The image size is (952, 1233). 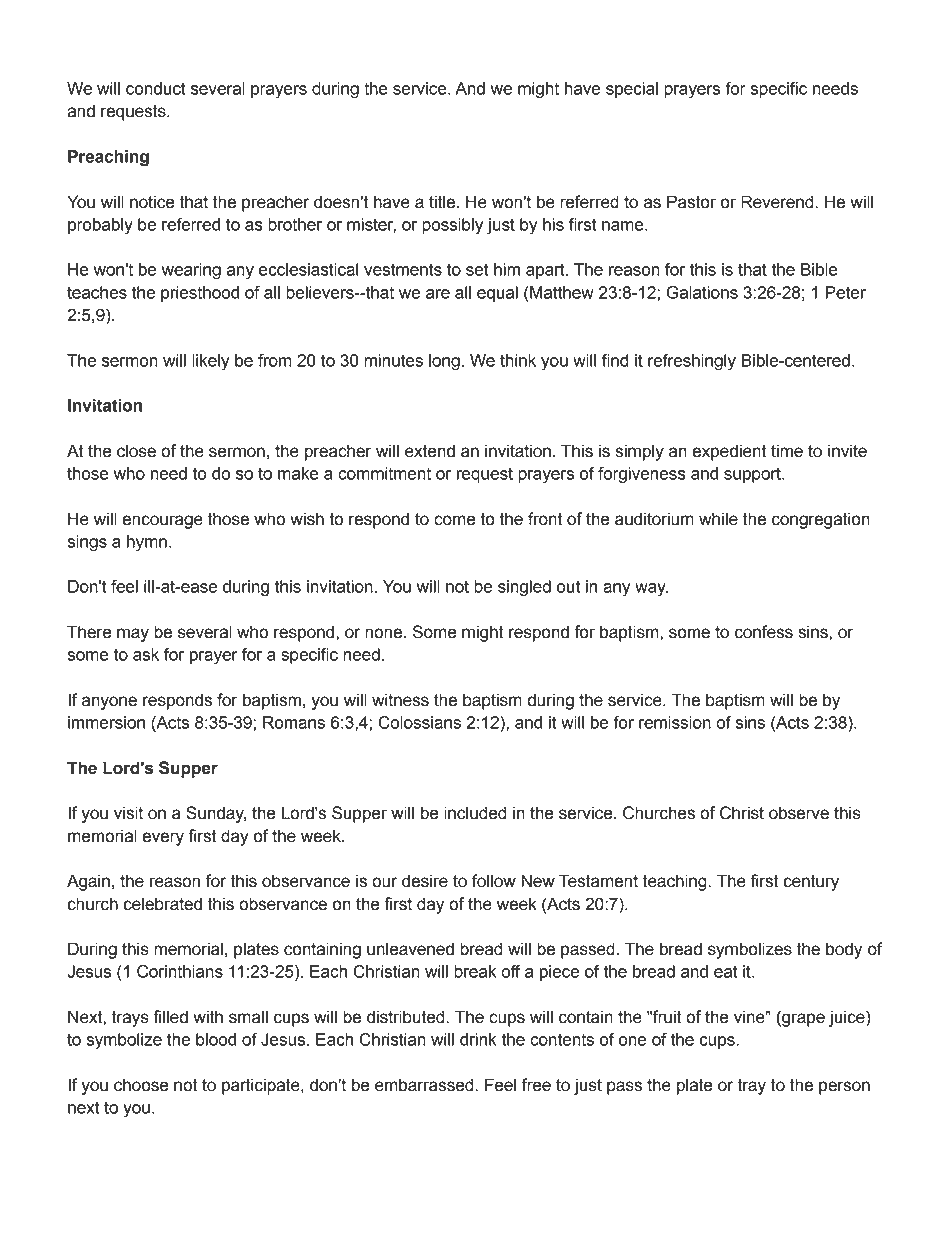 I want to click on extend, so click(x=430, y=451).
